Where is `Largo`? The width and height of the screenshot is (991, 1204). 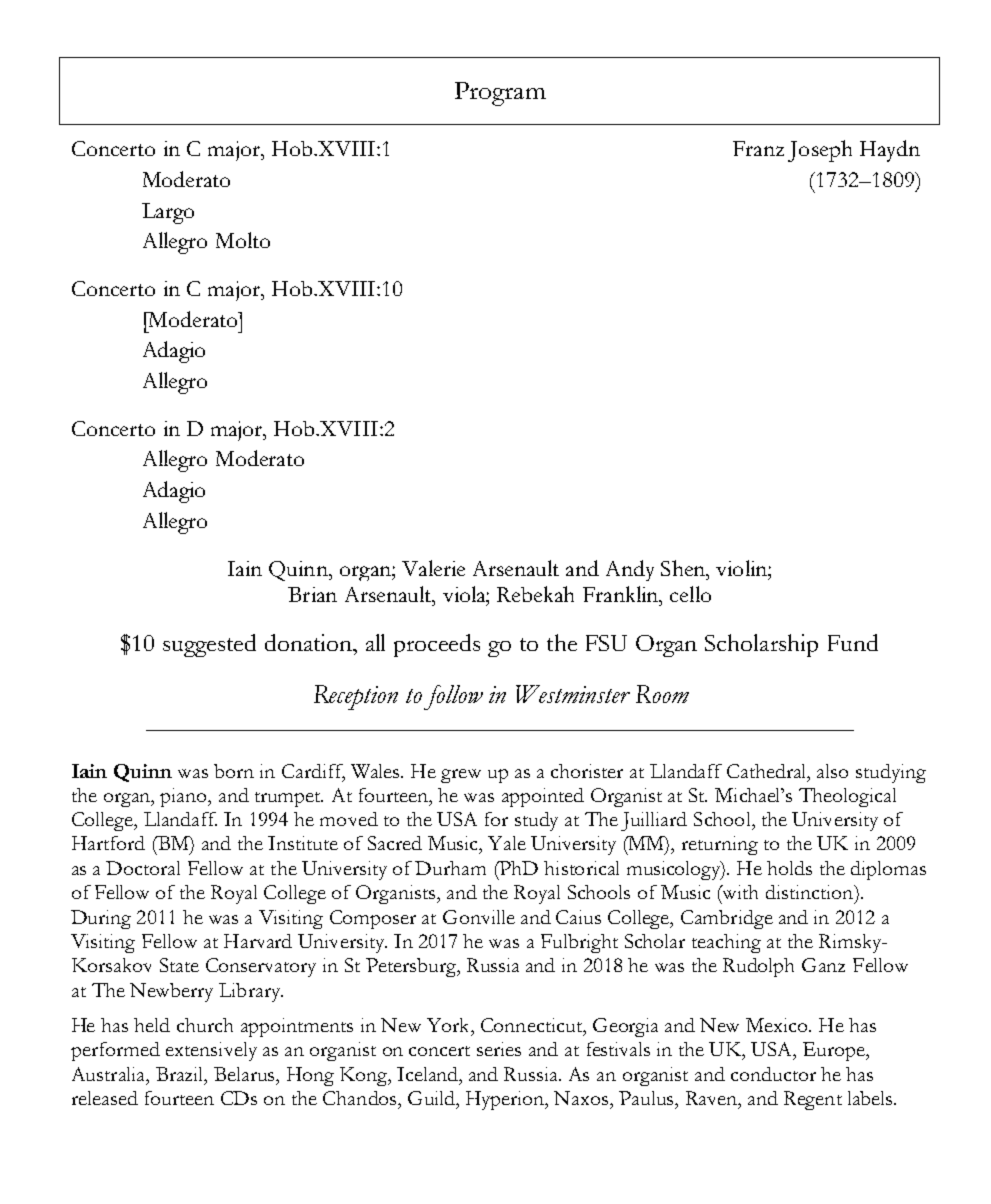 Largo is located at coordinates (168, 213).
